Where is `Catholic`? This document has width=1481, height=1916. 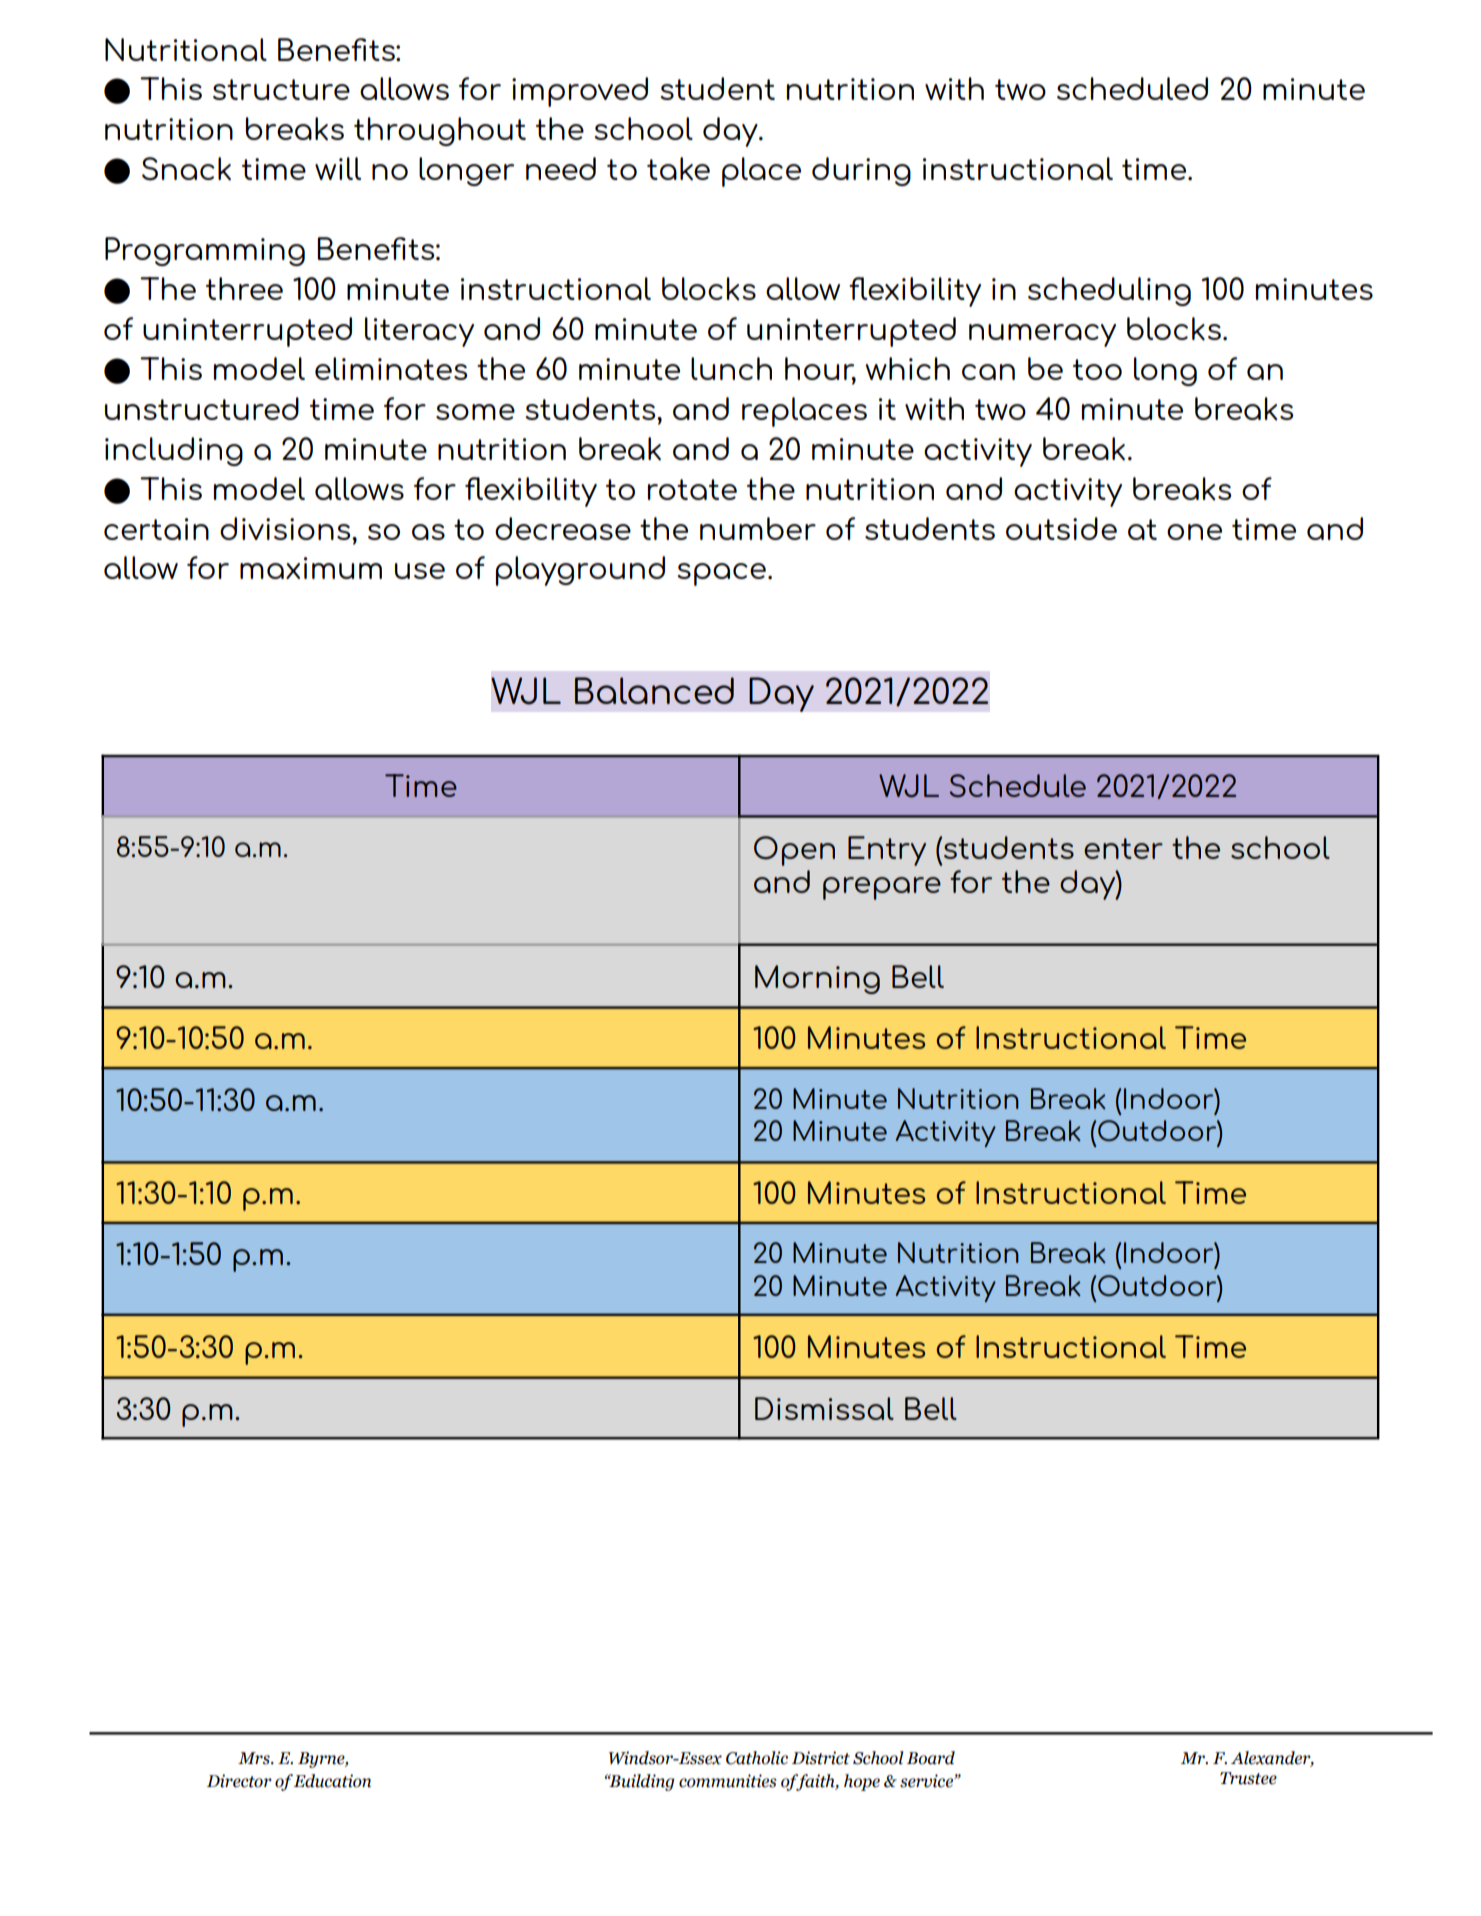
Catholic is located at coordinates (757, 1758).
